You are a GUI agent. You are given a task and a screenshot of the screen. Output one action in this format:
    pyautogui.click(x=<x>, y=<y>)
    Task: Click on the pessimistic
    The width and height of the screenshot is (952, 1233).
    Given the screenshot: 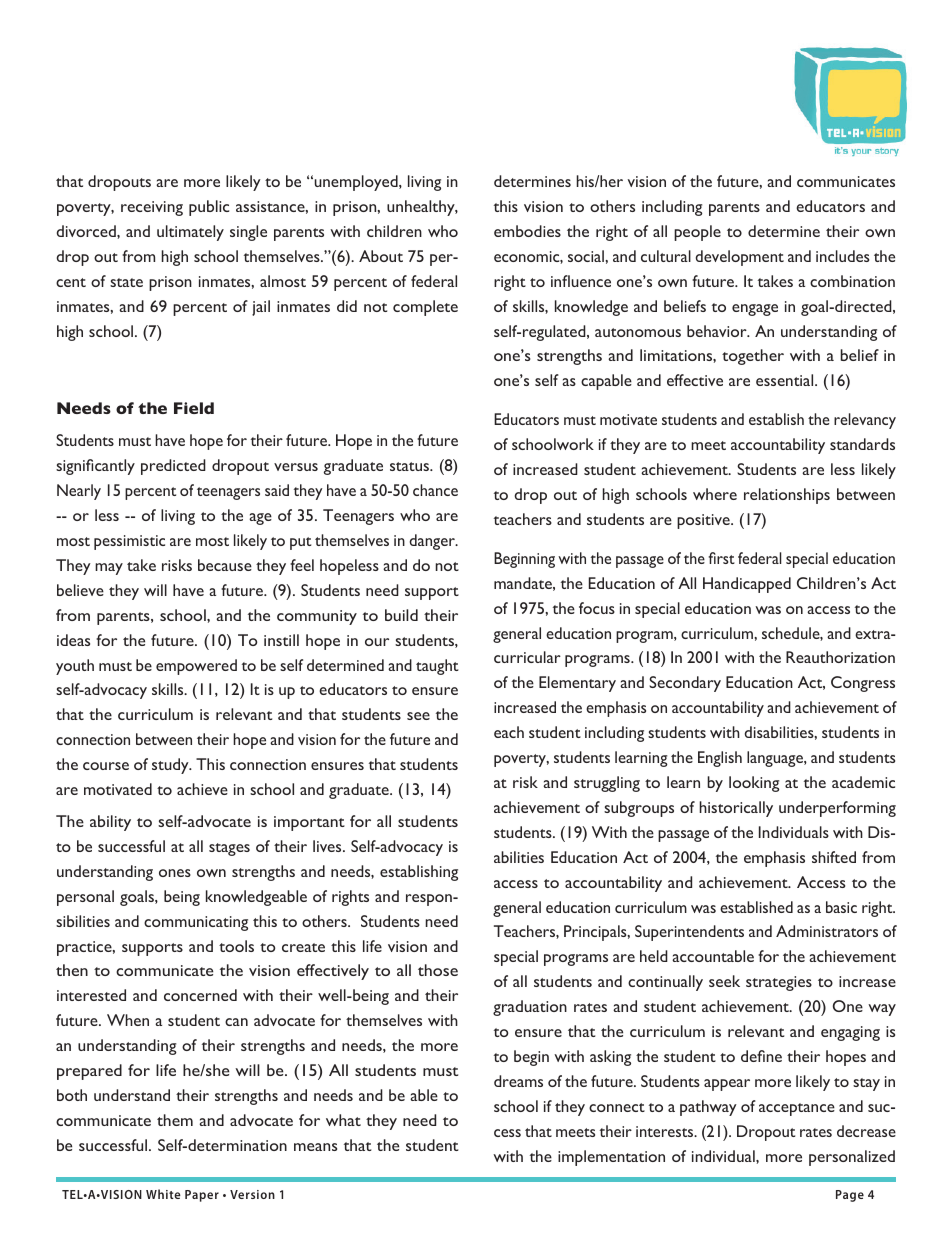 What is the action you would take?
    pyautogui.click(x=129, y=542)
